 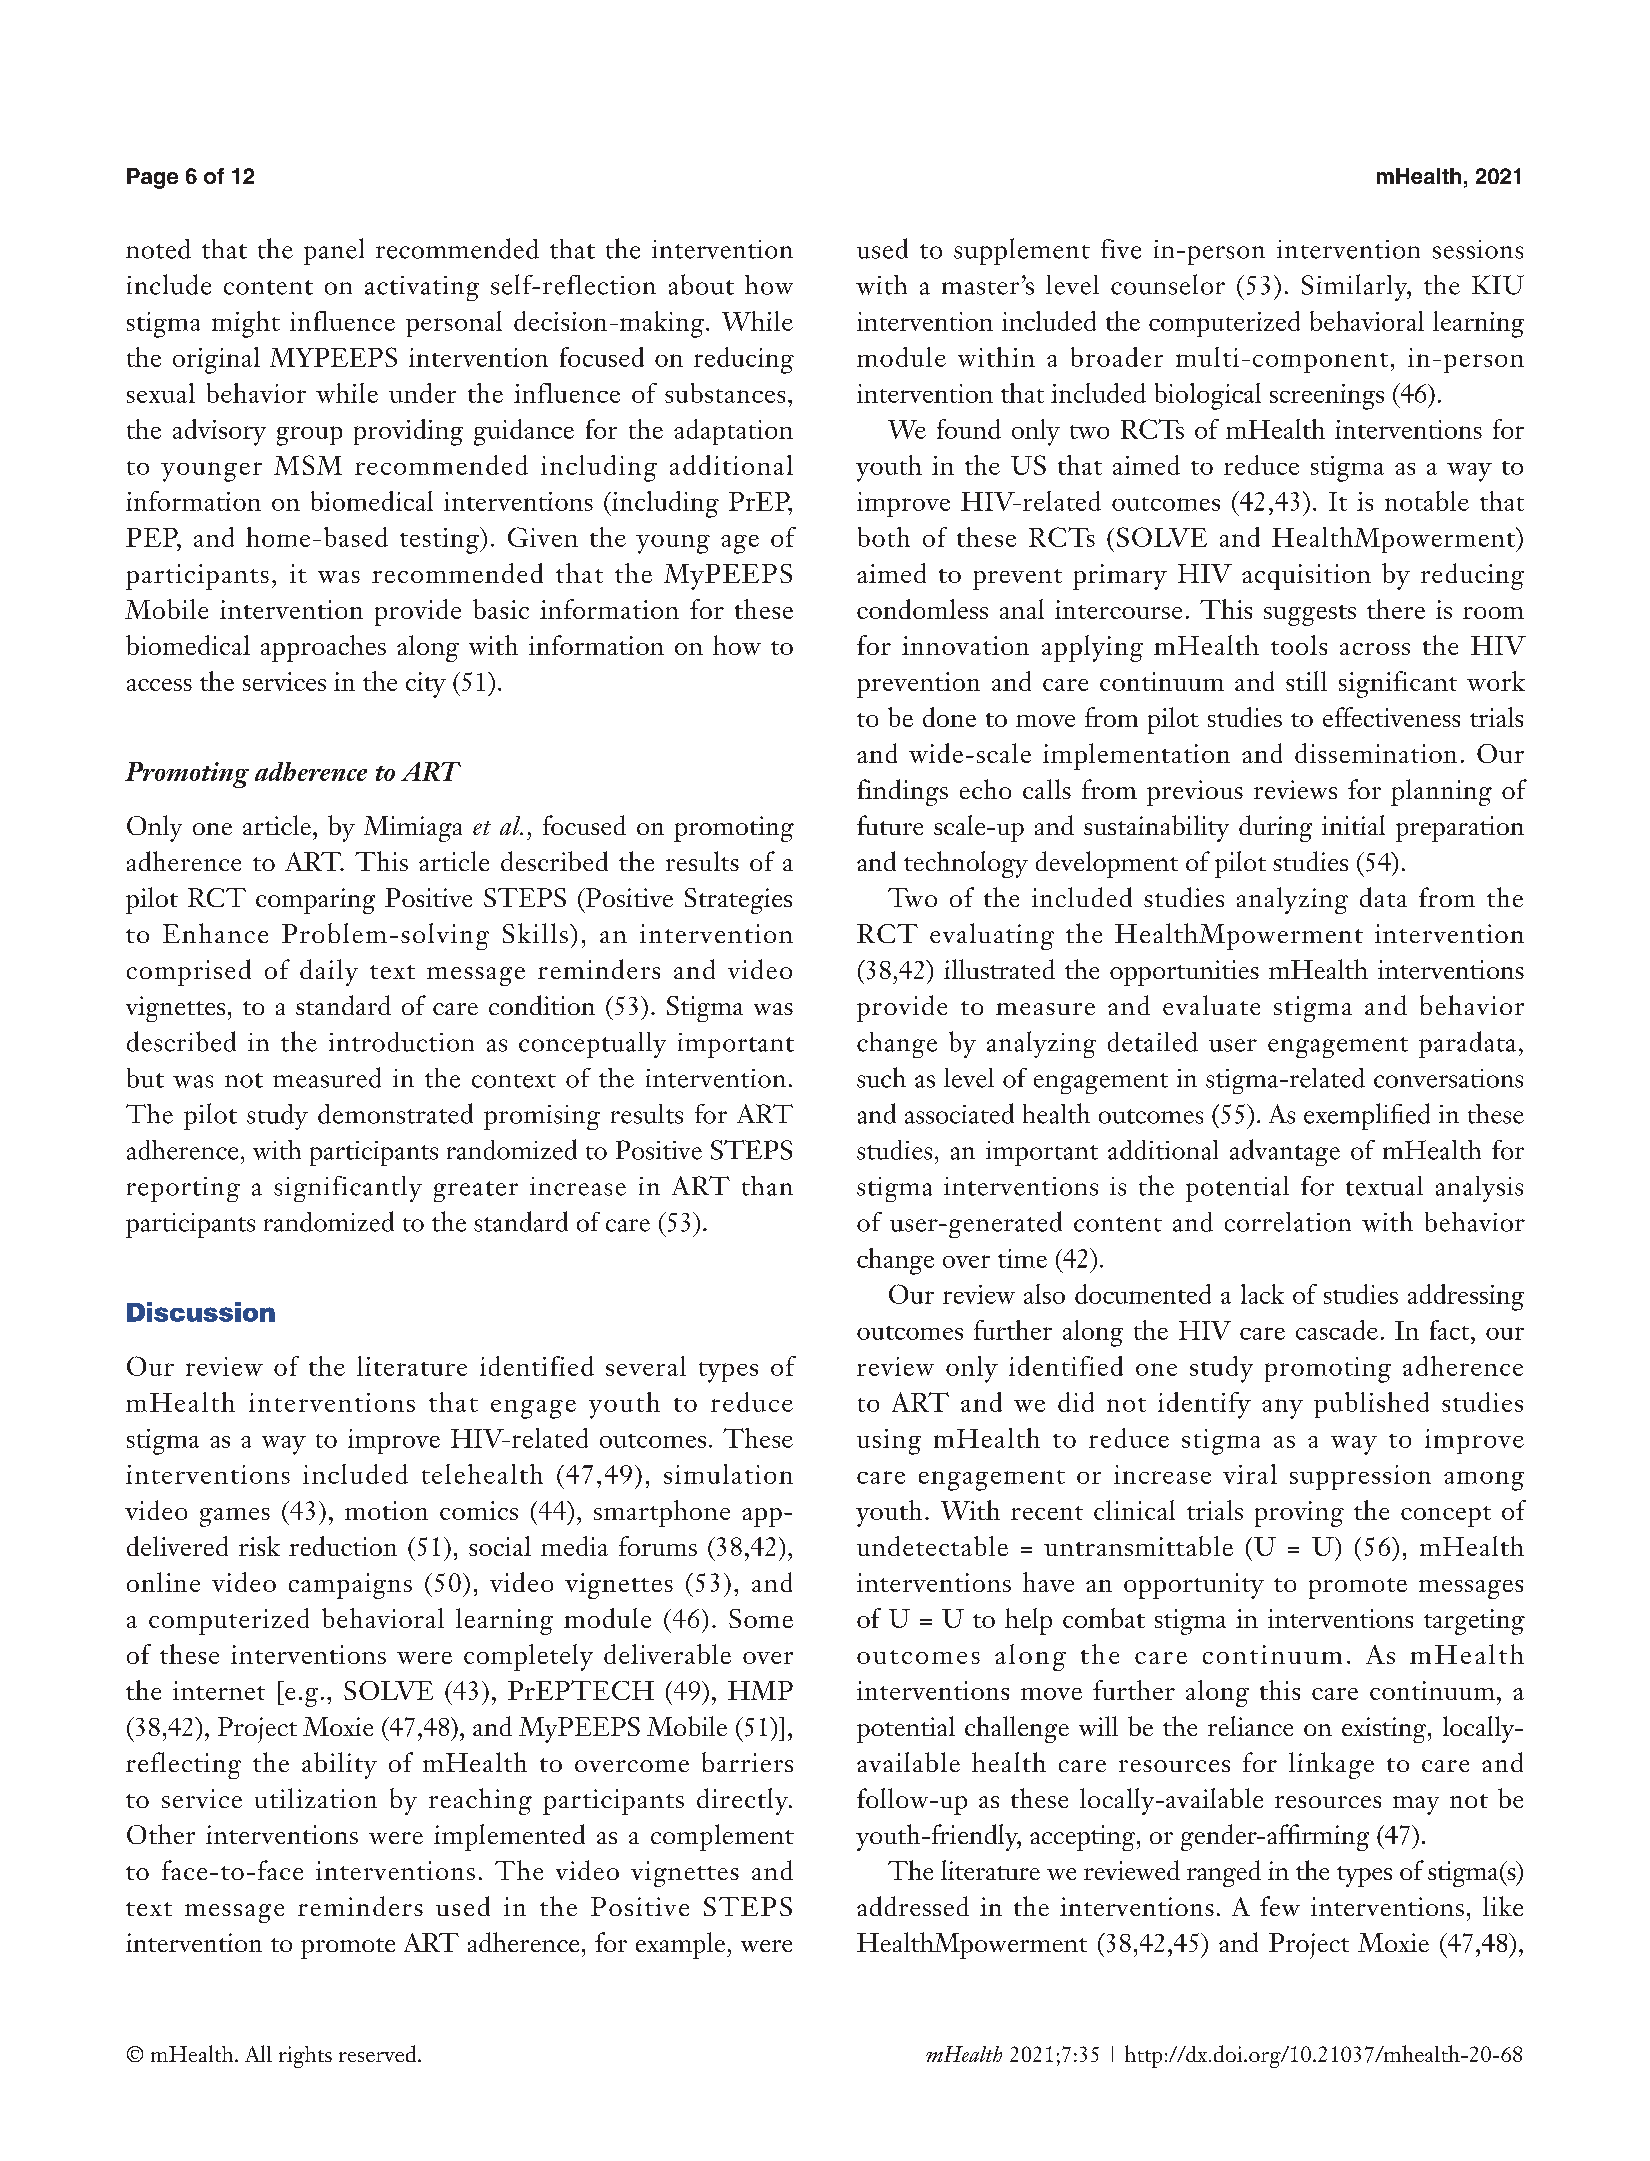 What do you see at coordinates (1478, 249) in the document?
I see `sessions` at bounding box center [1478, 249].
